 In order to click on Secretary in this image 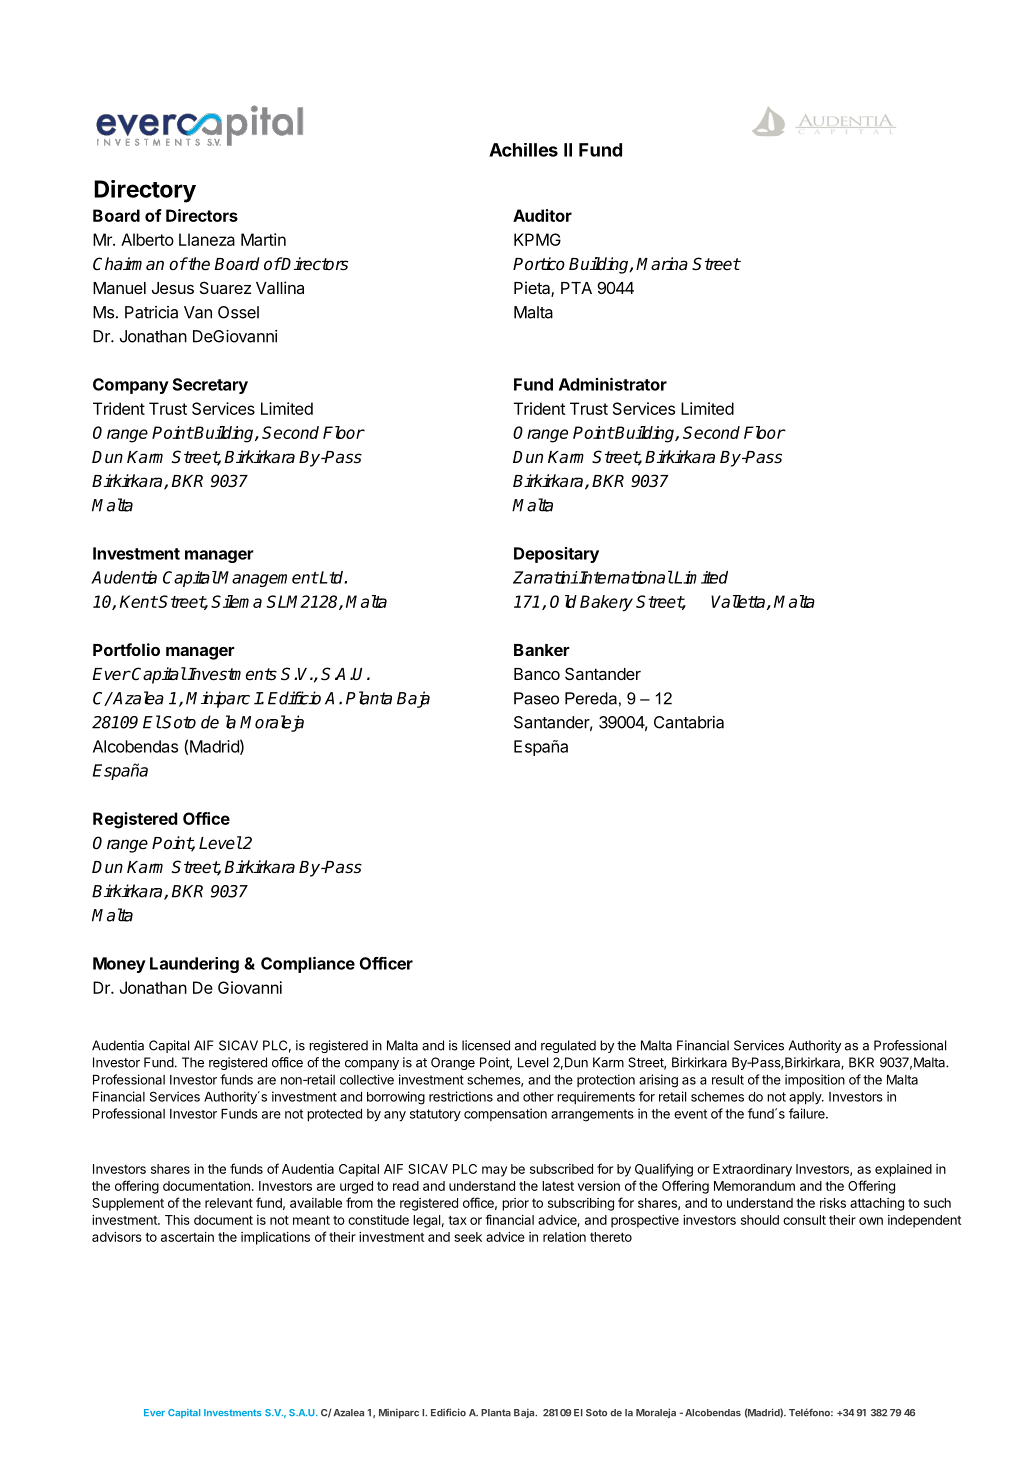, I will do `click(210, 386)`.
